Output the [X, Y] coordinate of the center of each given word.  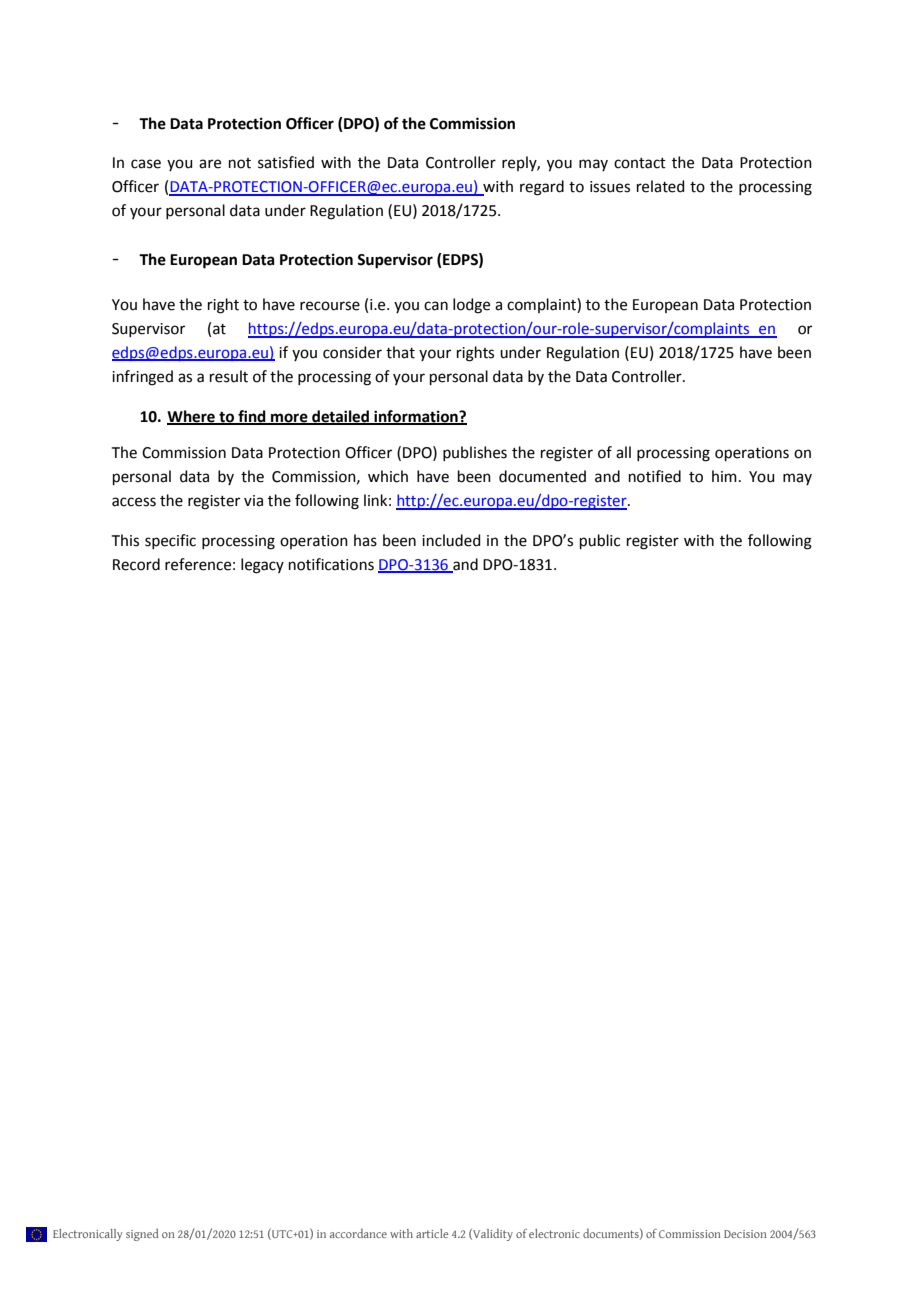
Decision [745, 1234]
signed [142, 1234]
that [400, 352]
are [210, 164]
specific [170, 541]
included [451, 540]
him [724, 476]
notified [655, 476]
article [432, 1233]
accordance [358, 1233]
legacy [262, 566]
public [600, 541]
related [661, 186]
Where [192, 417]
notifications [331, 564]
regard [542, 188]
